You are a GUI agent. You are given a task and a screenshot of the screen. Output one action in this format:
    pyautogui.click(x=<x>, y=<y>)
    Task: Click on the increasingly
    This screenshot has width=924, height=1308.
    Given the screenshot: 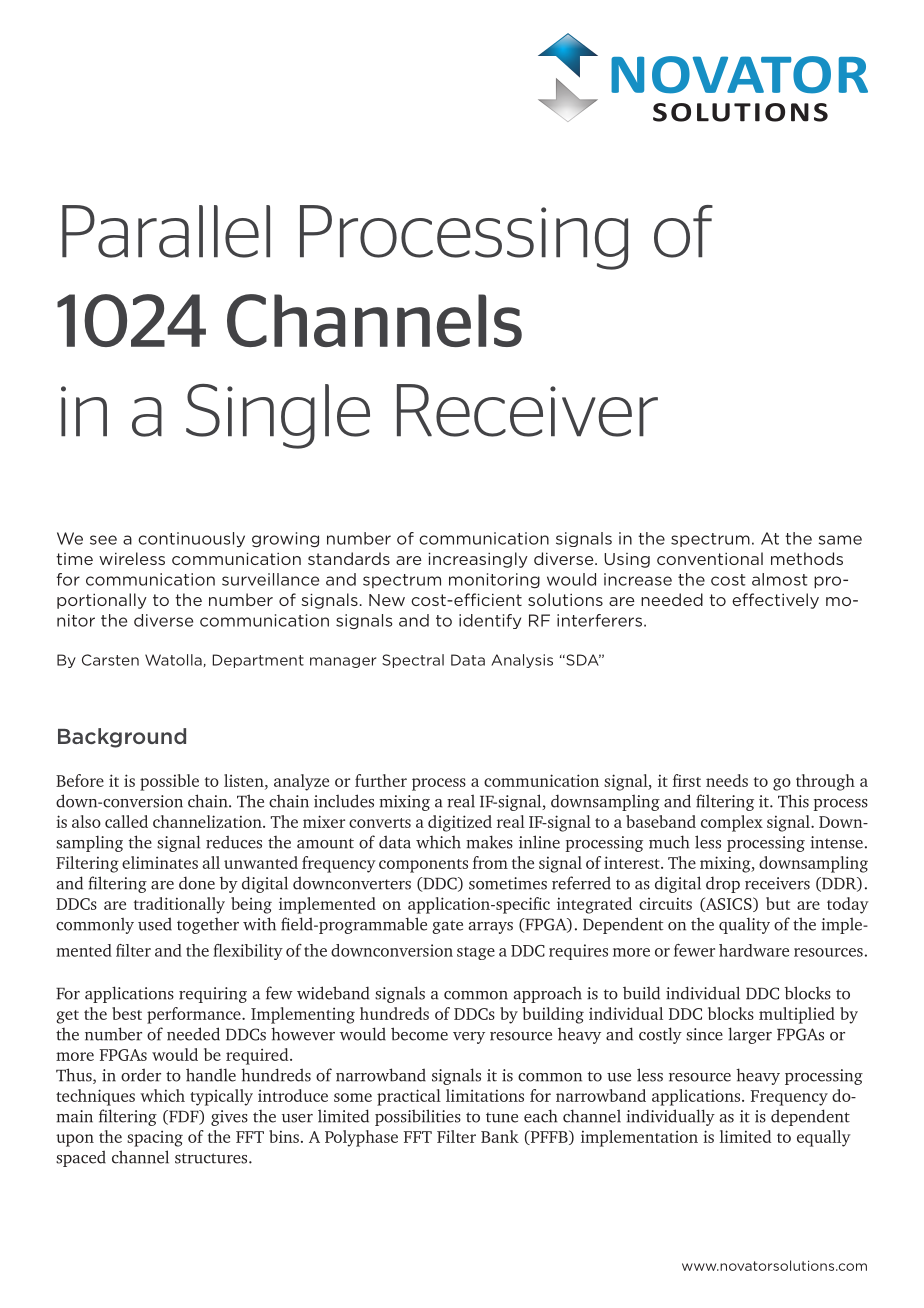 What is the action you would take?
    pyautogui.click(x=478, y=560)
